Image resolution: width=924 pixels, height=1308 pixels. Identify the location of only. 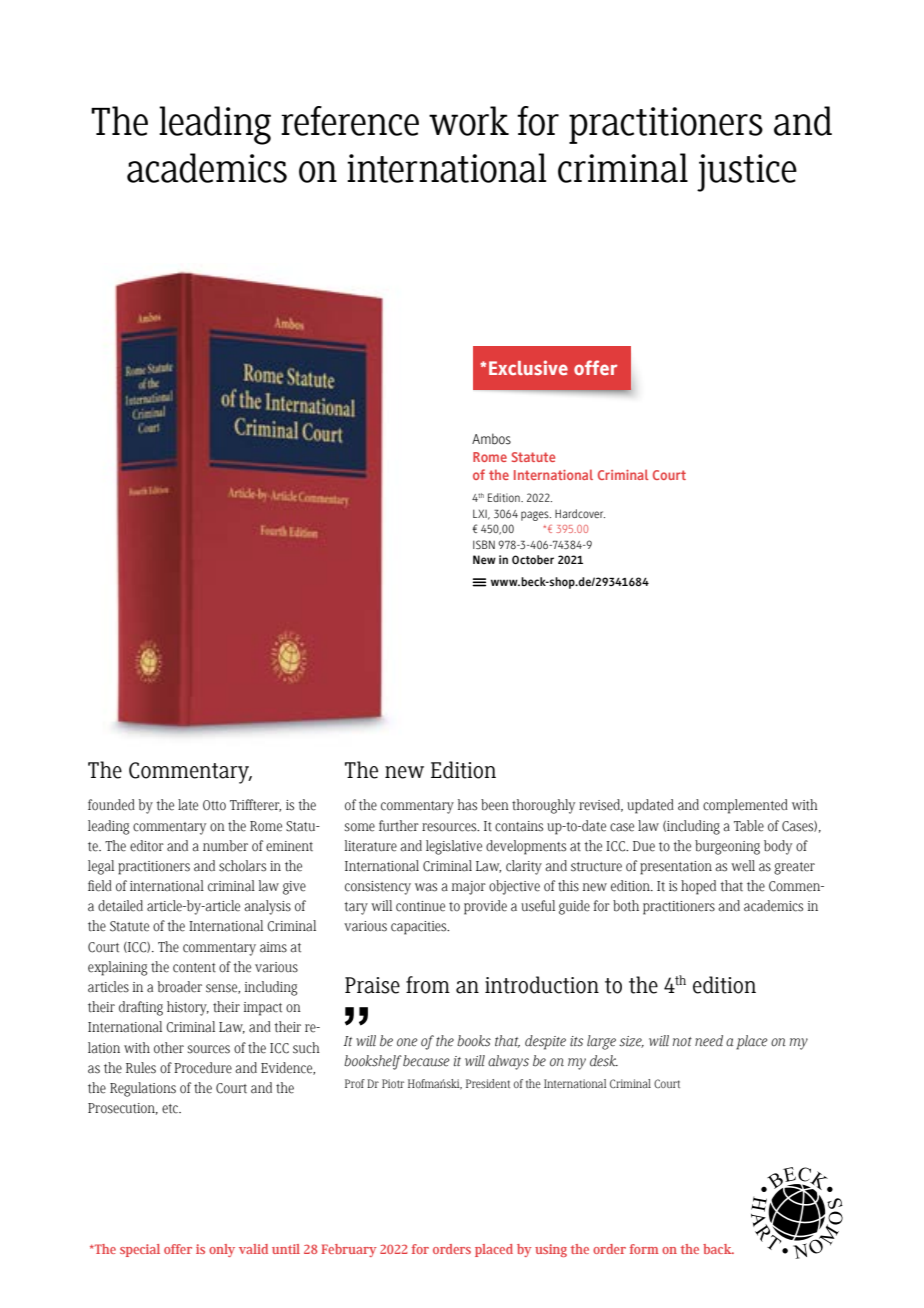
(222, 1250).
